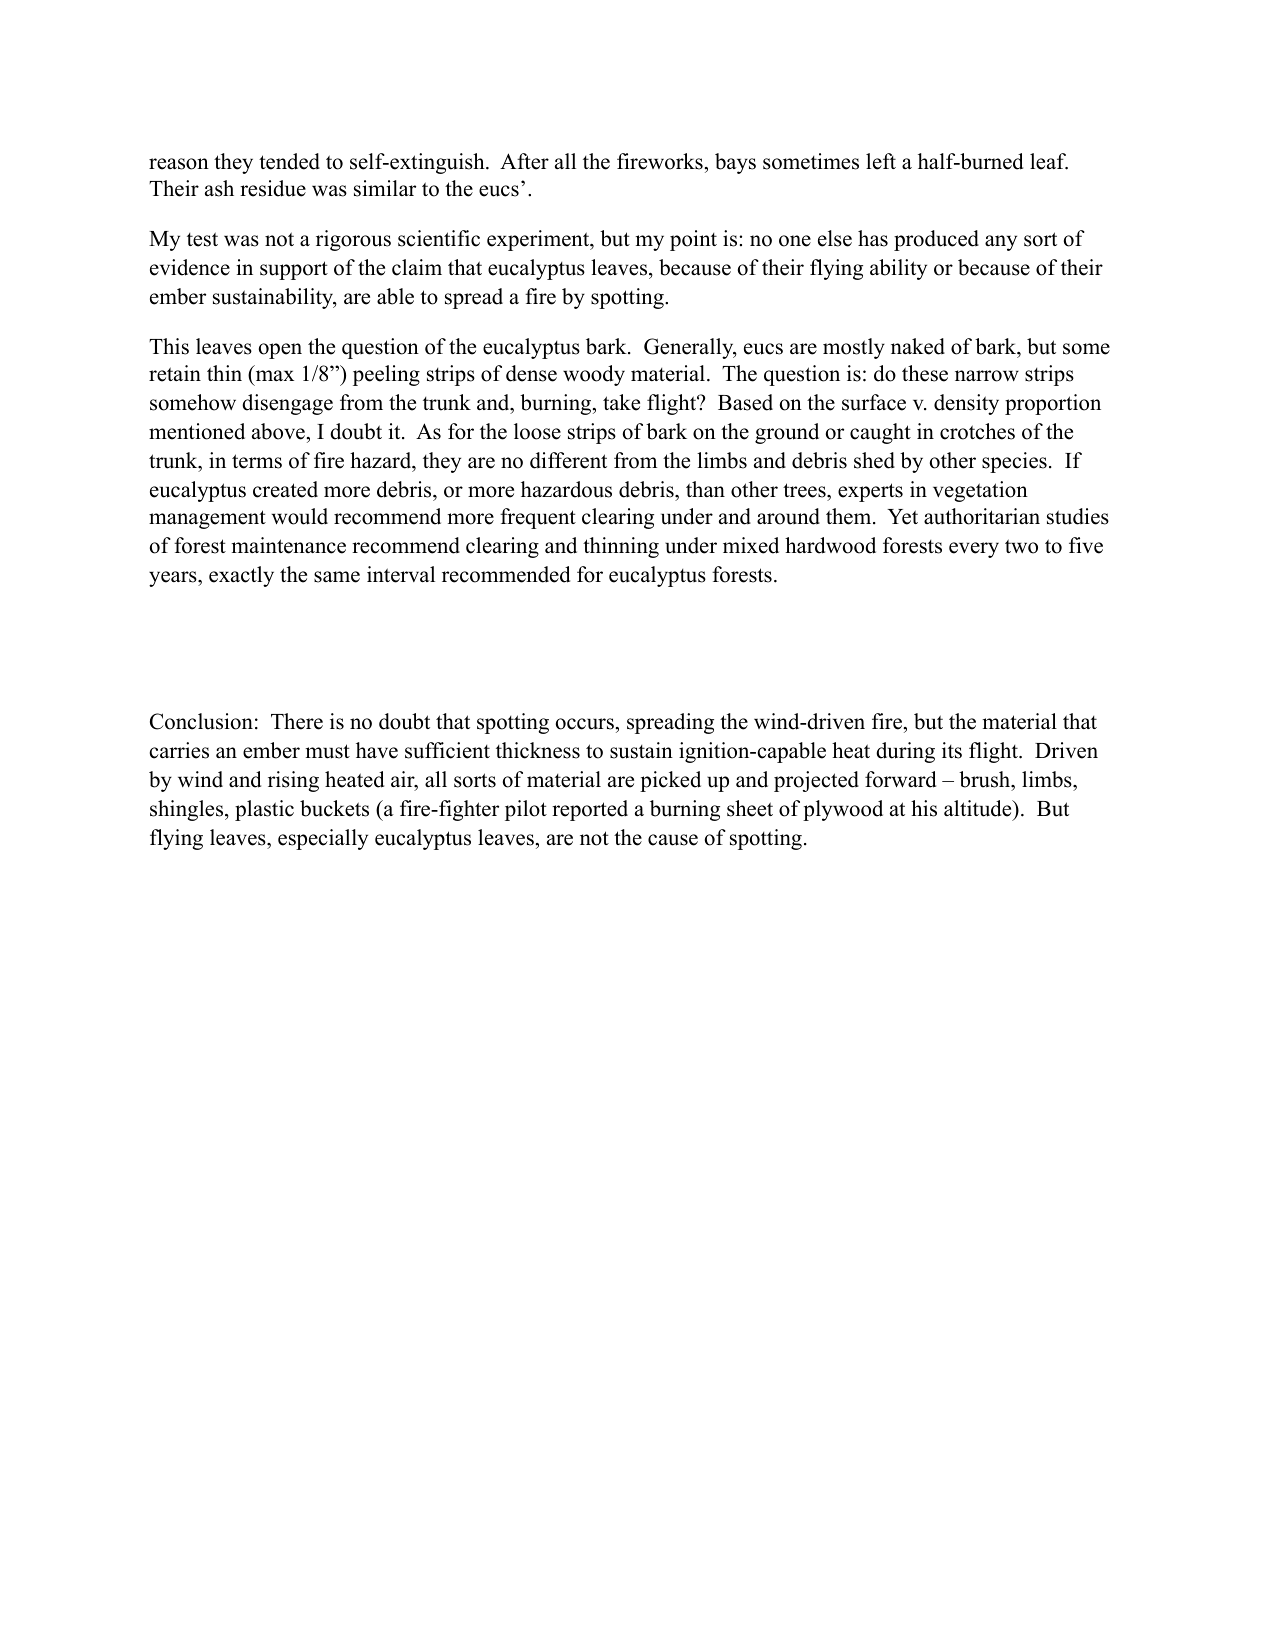 Image resolution: width=1268 pixels, height=1641 pixels. Describe the element at coordinates (285, 489) in the screenshot. I see `created` at that location.
